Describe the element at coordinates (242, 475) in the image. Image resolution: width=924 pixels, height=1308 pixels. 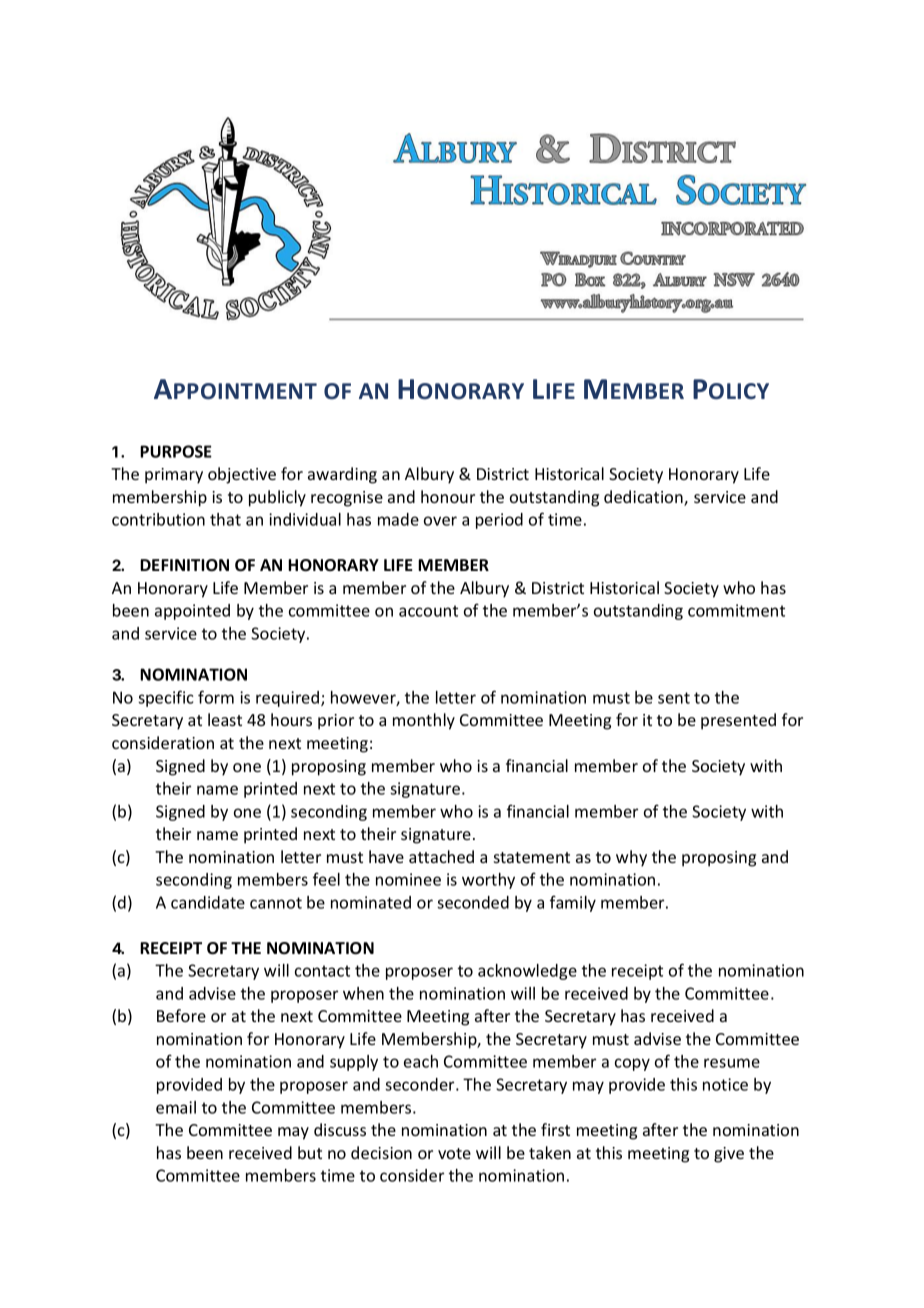
I see `objective` at that location.
